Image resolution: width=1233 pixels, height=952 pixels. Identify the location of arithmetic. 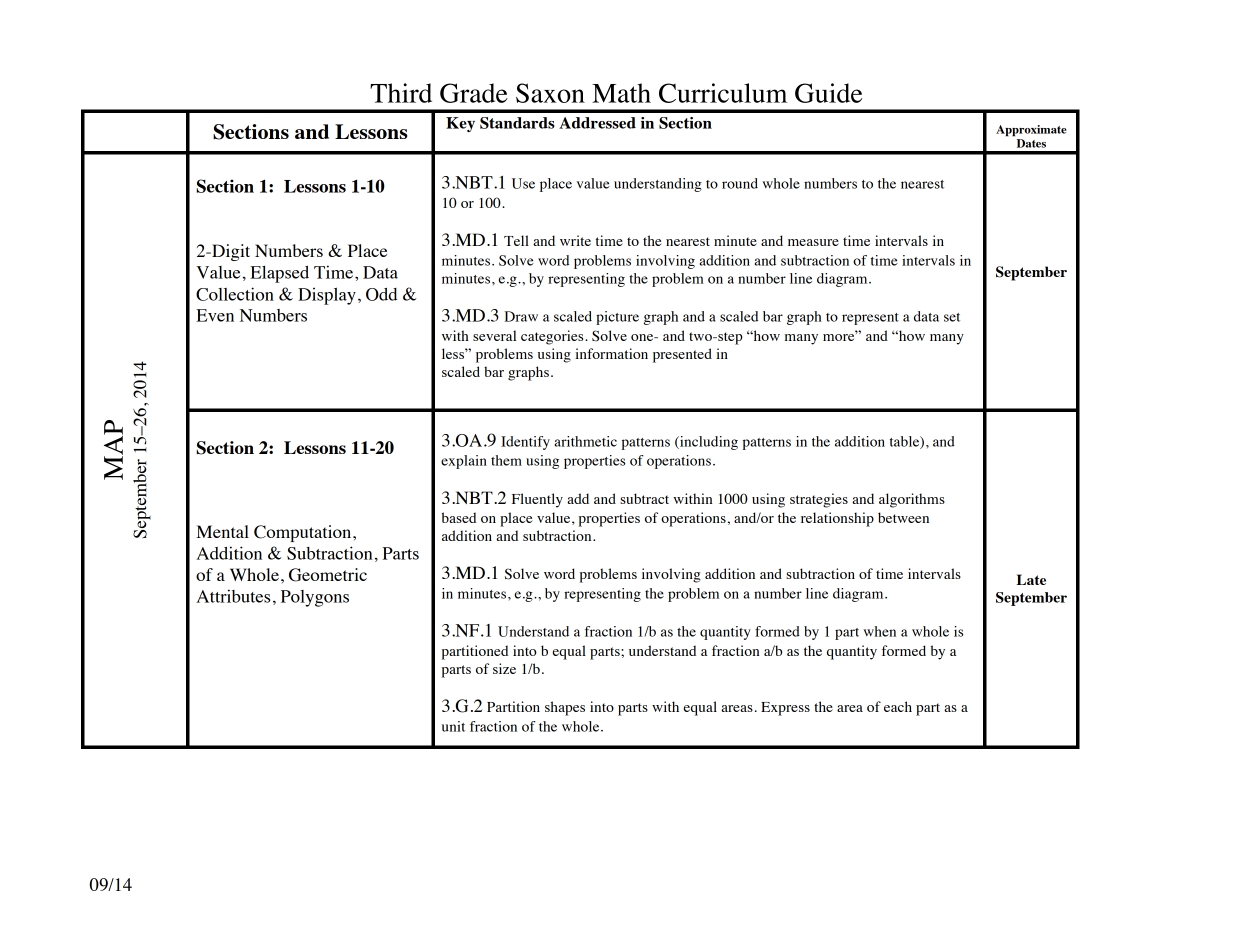
(585, 441).
